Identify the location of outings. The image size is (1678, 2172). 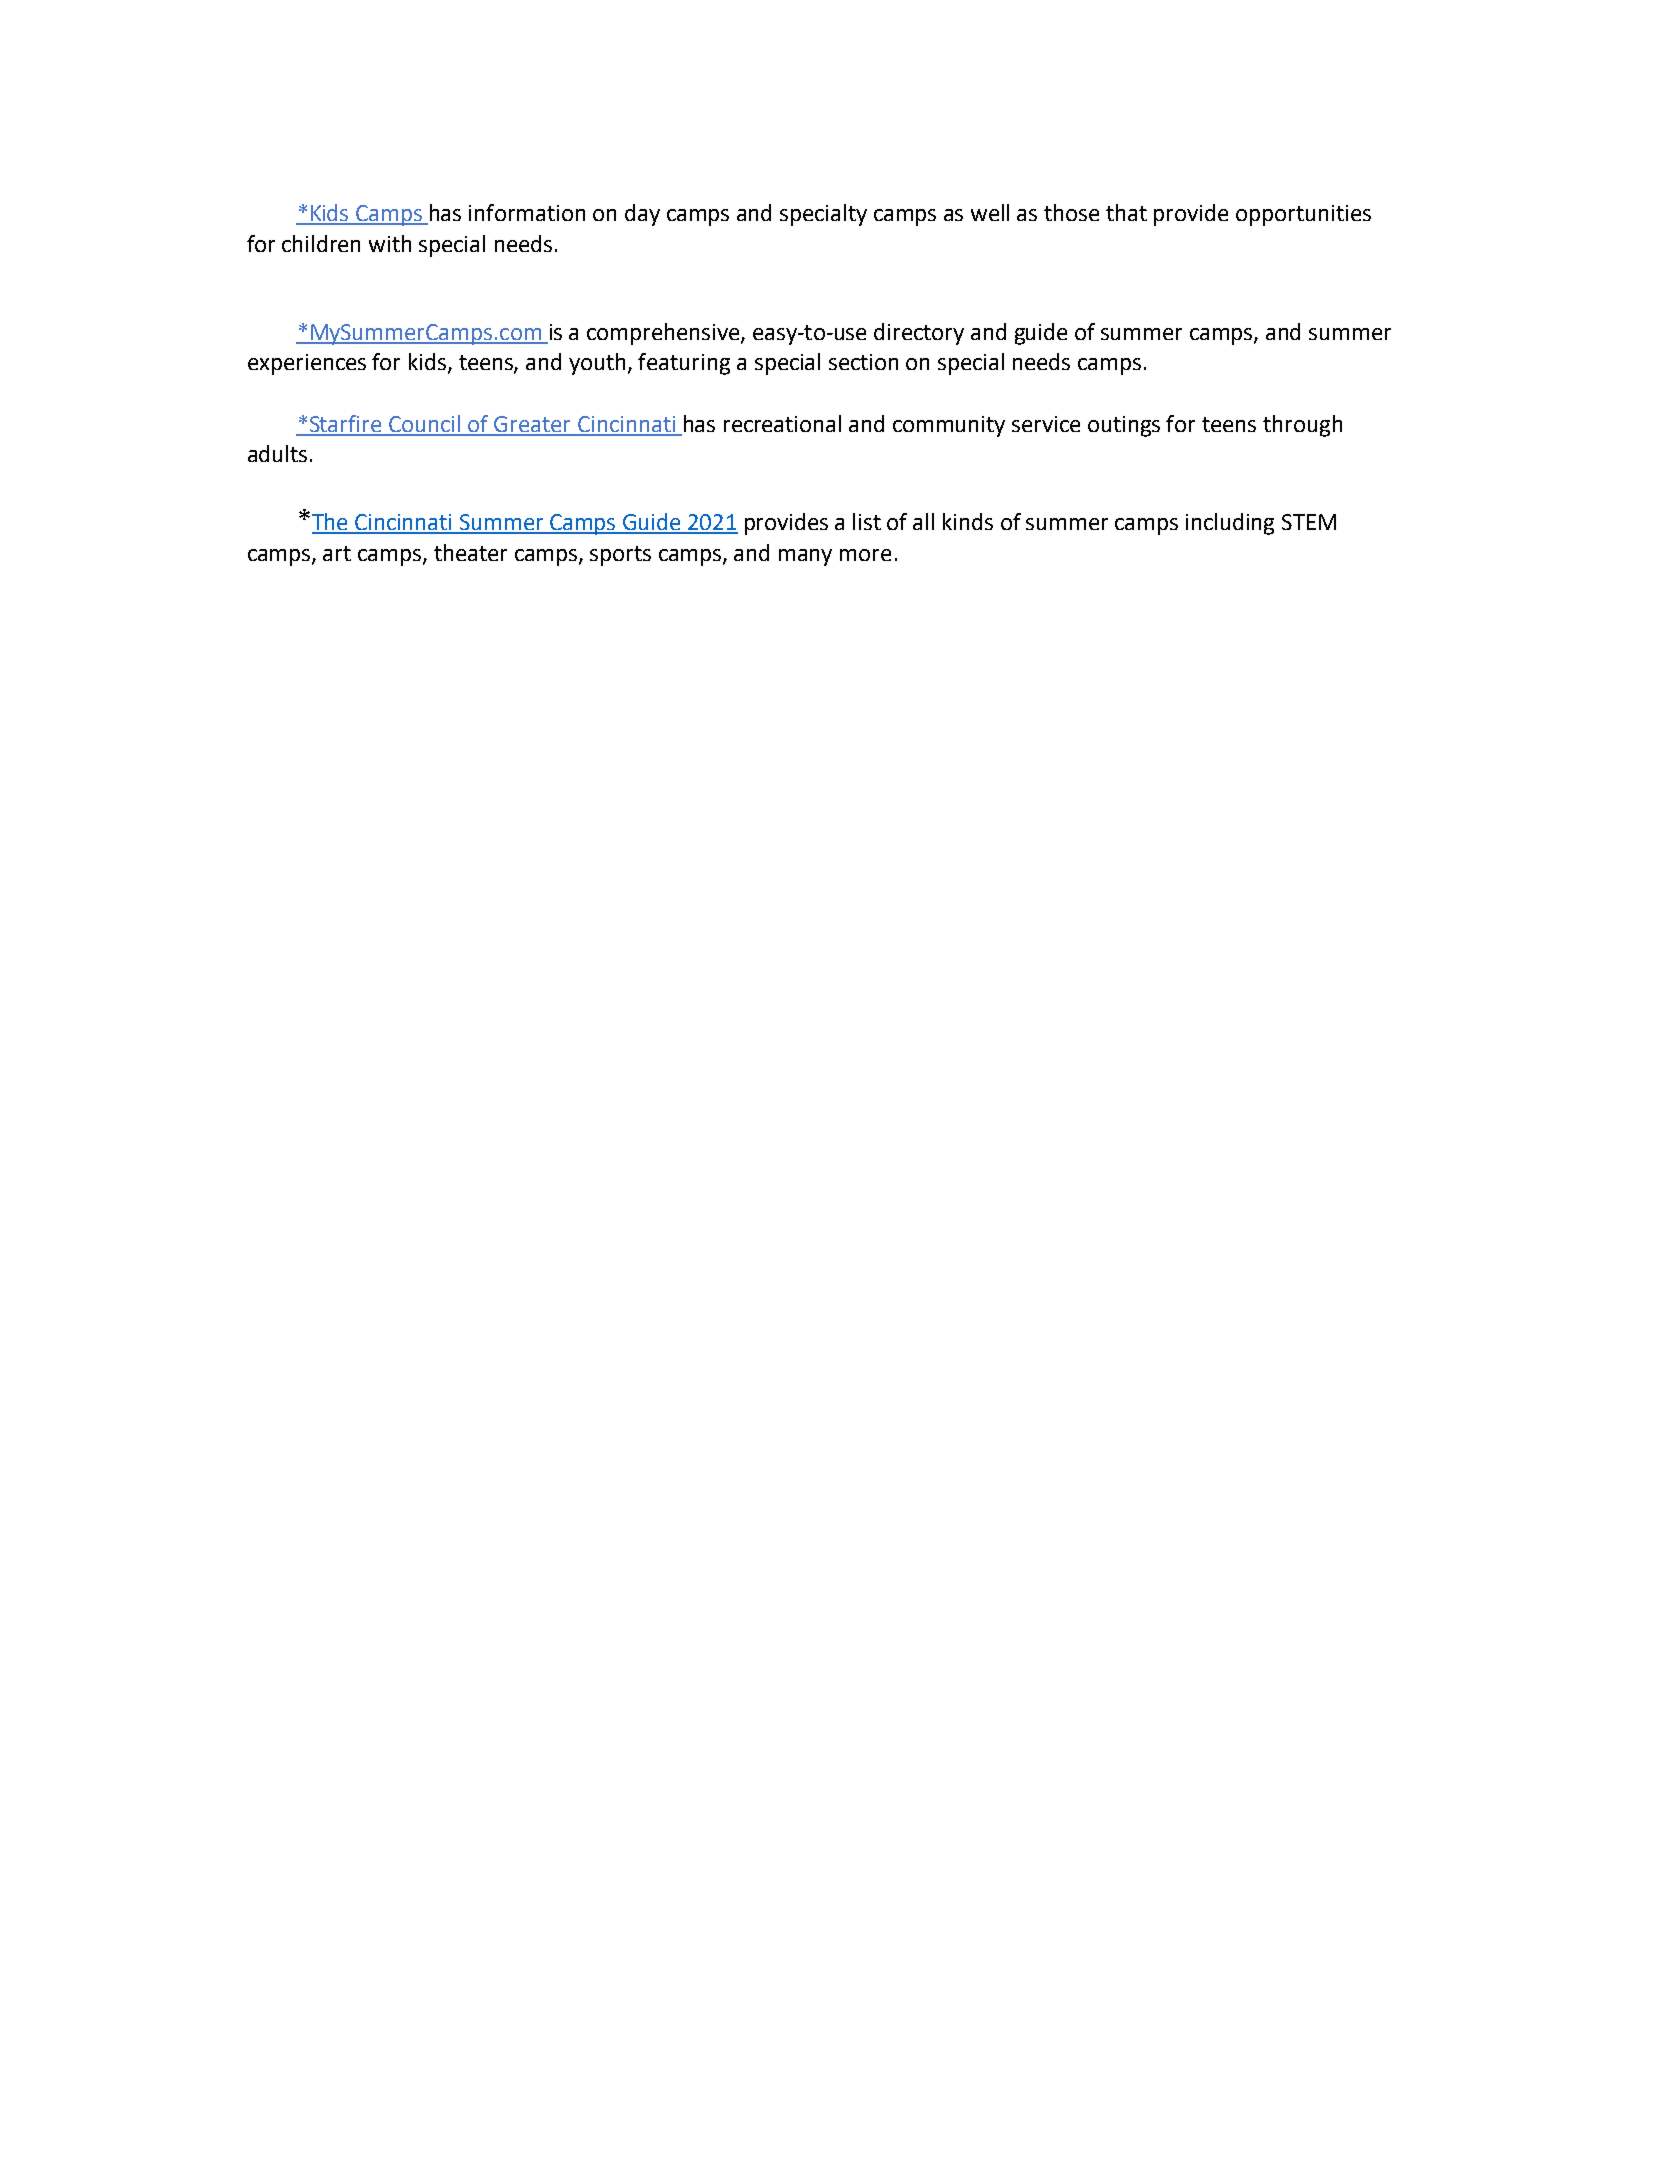
(1124, 426).
